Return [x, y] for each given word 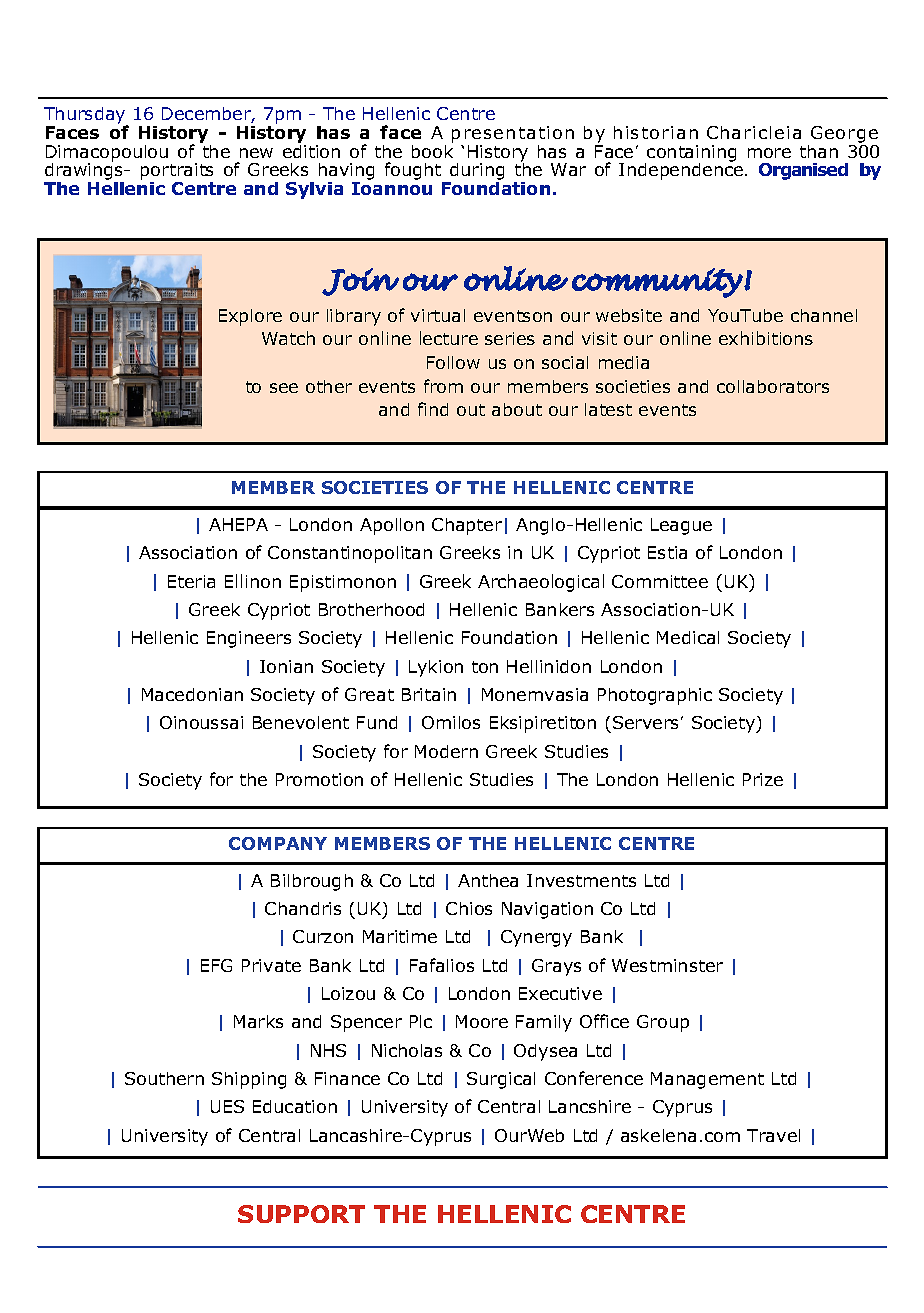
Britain [429, 694]
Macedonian [192, 694]
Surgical [501, 1080]
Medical [688, 637]
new [256, 153]
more [769, 153]
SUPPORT [301, 1214]
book [432, 150]
